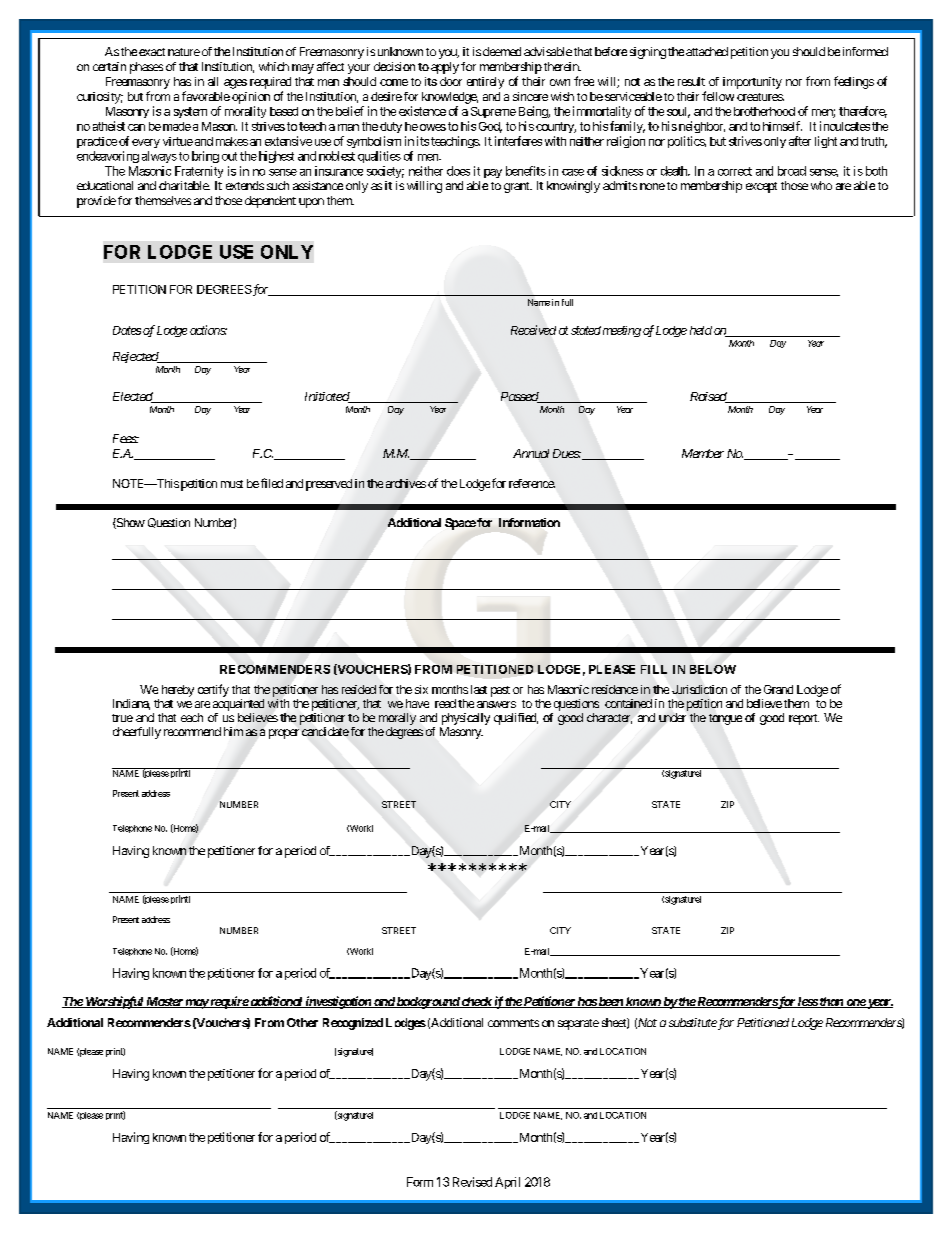 This image has width=952, height=1233. I want to click on Revised, so click(472, 1182).
